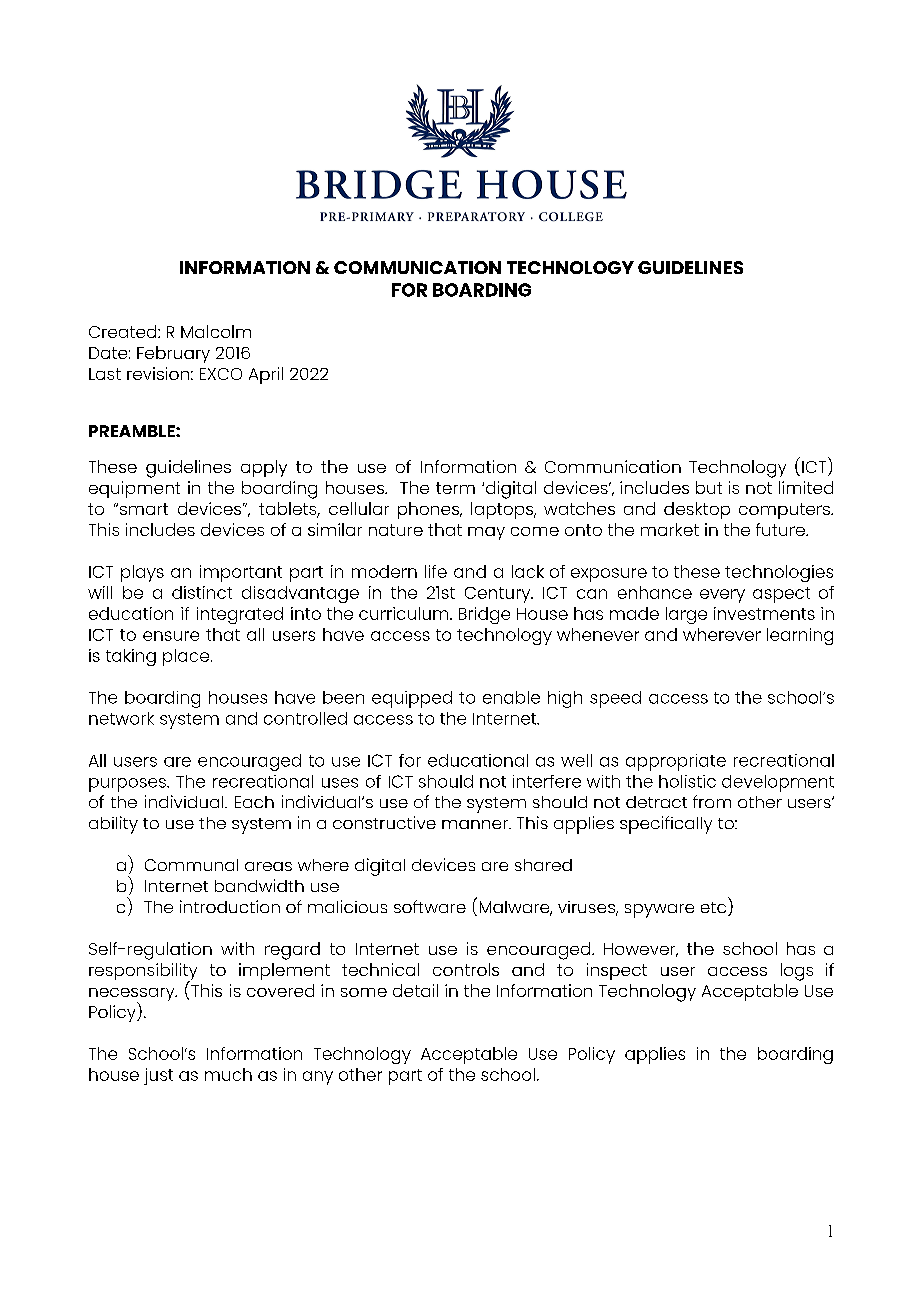  I want to click on April, so click(266, 375).
